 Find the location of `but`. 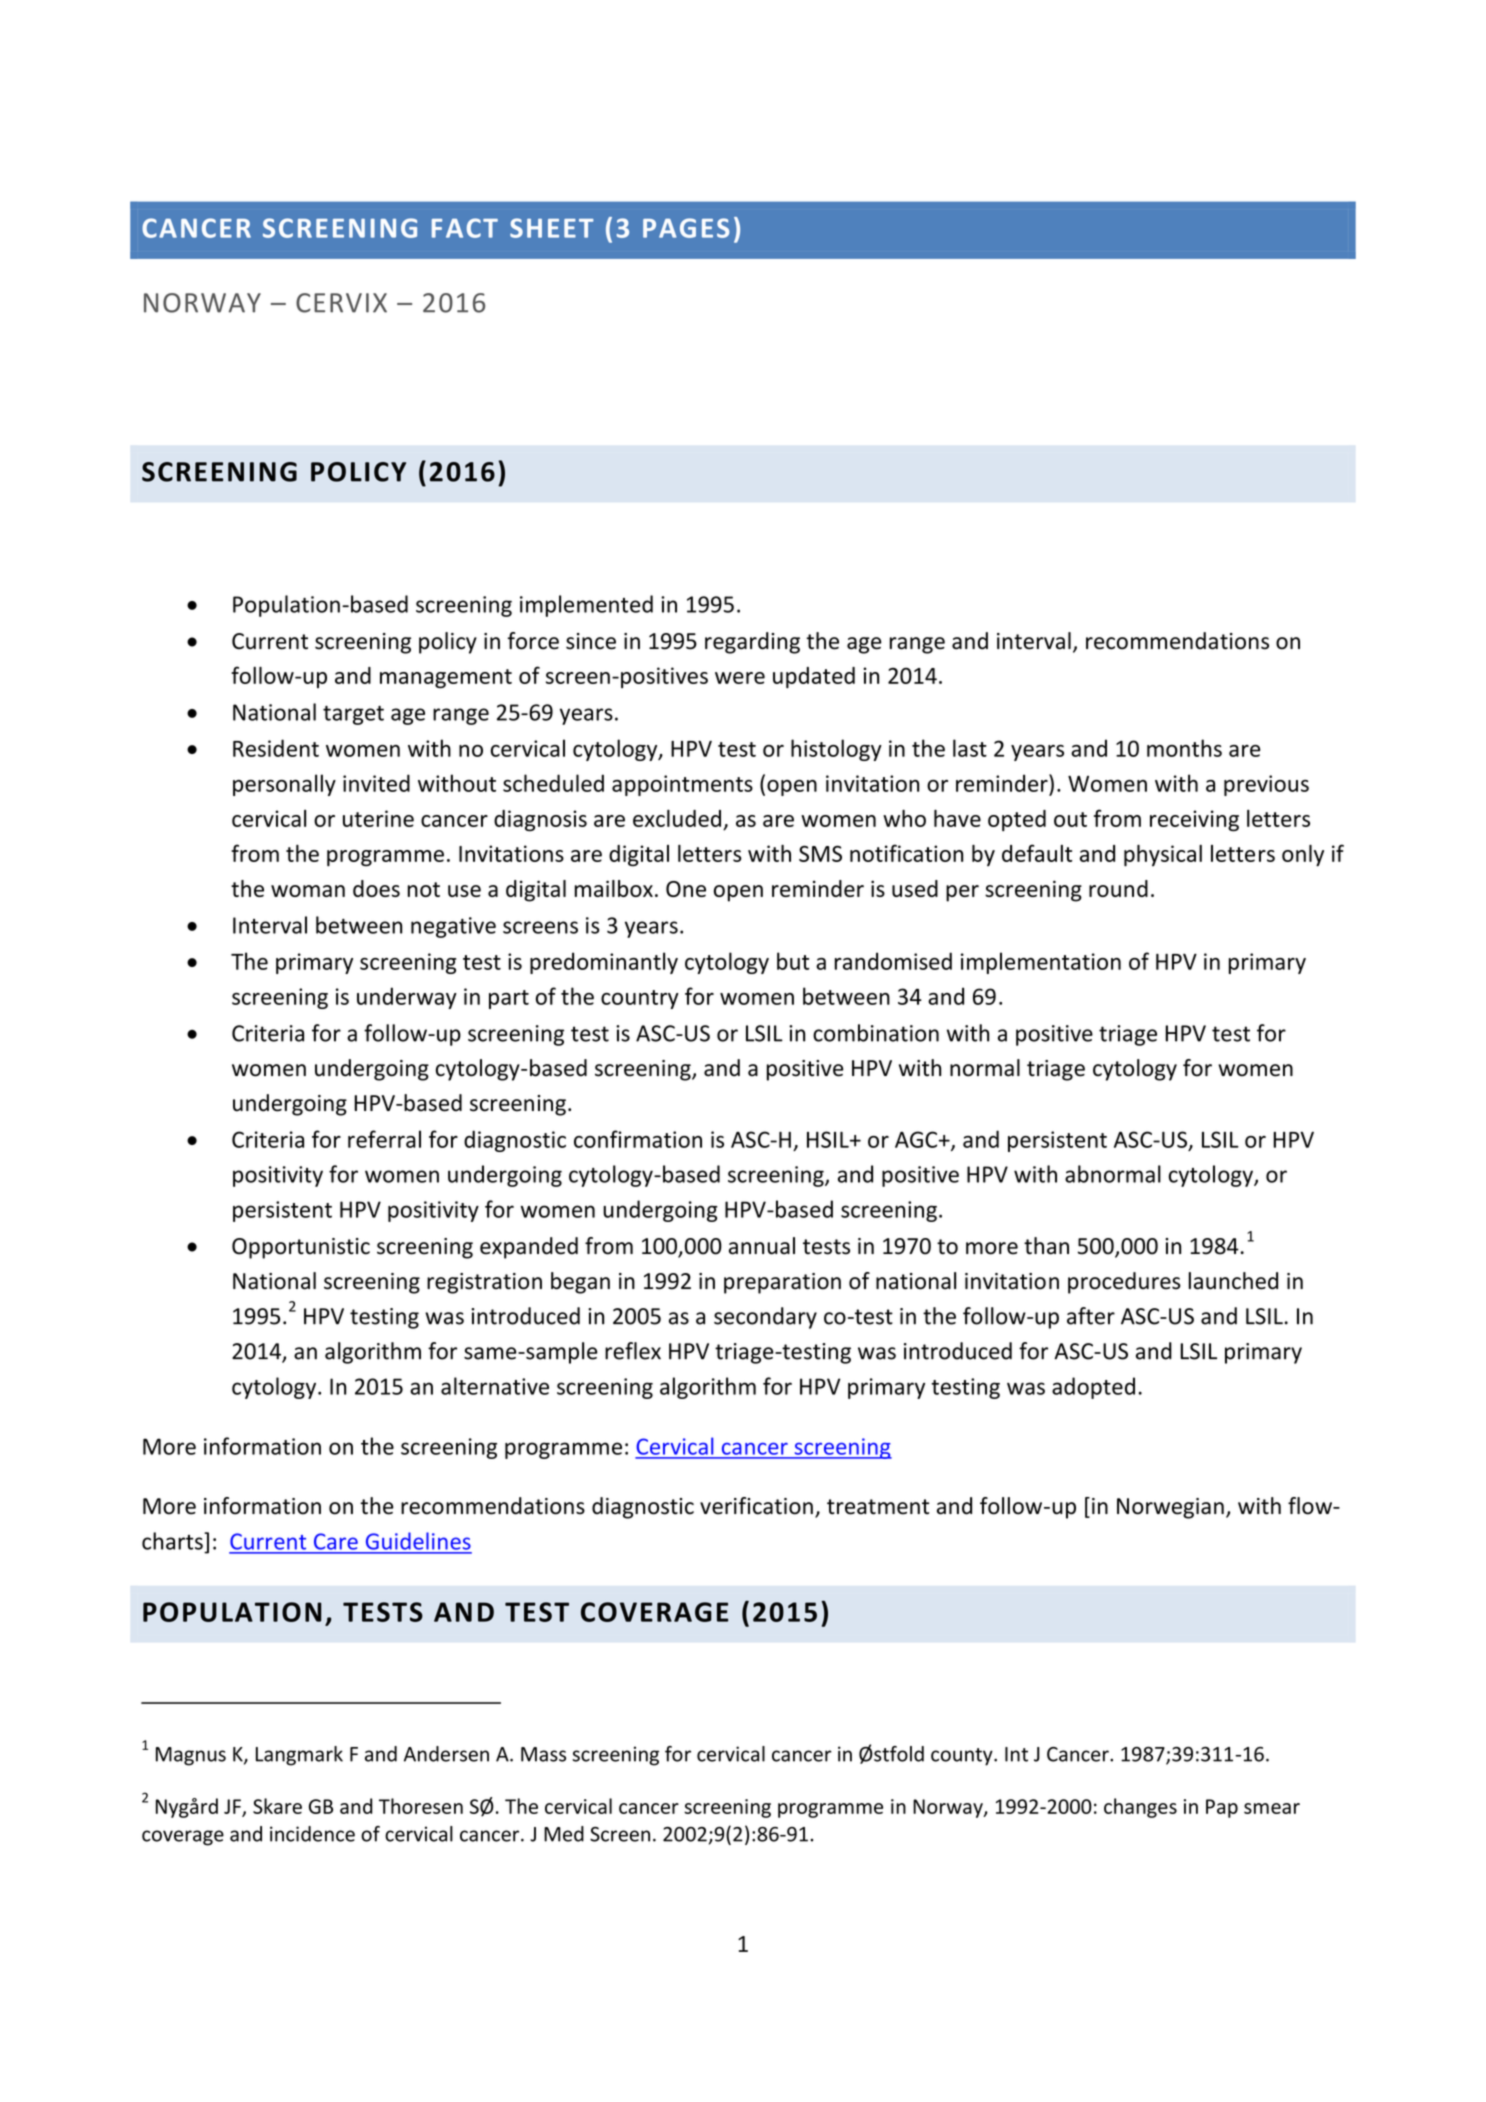

but is located at coordinates (793, 961).
